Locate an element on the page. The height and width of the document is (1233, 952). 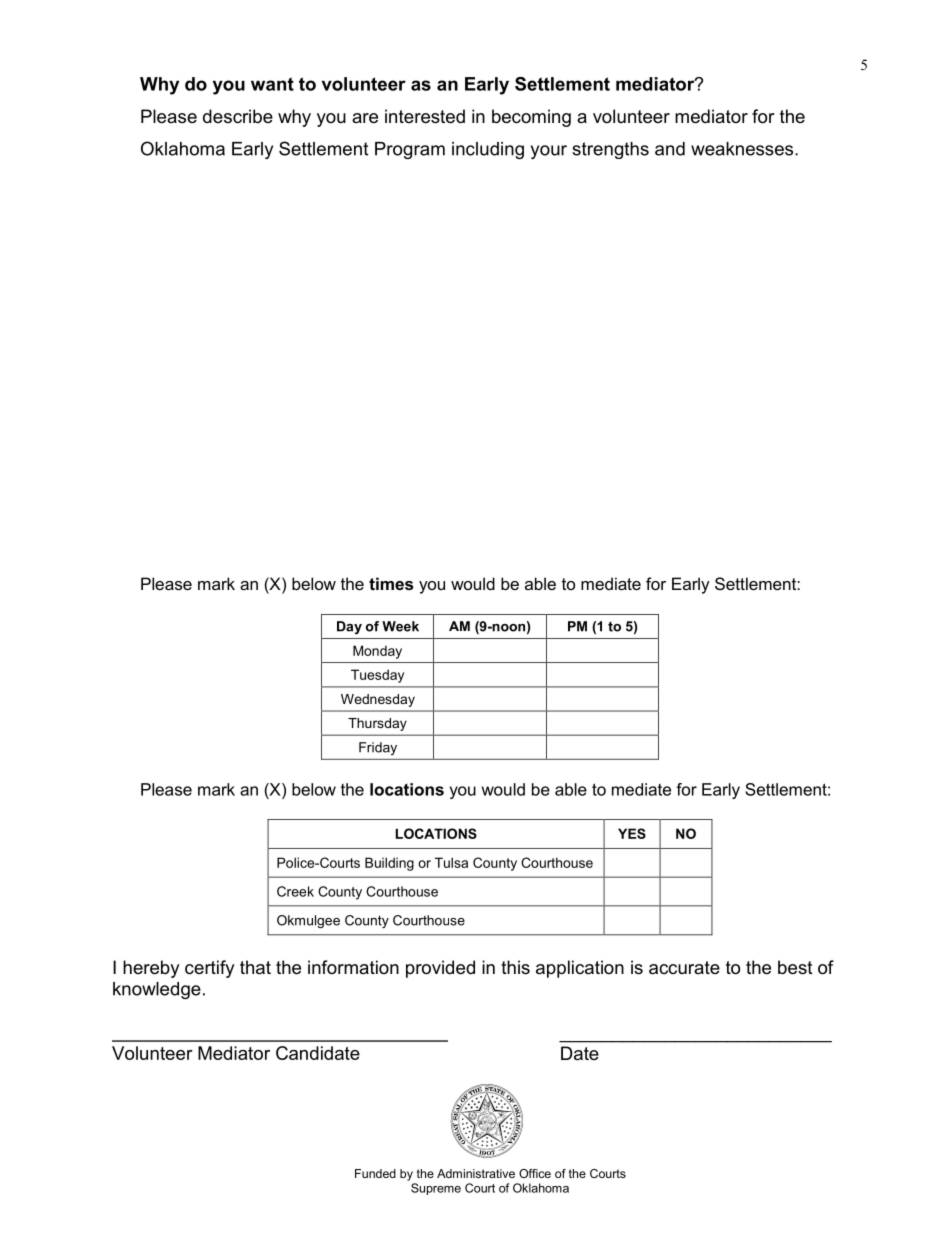
weaknesses is located at coordinates (743, 149).
